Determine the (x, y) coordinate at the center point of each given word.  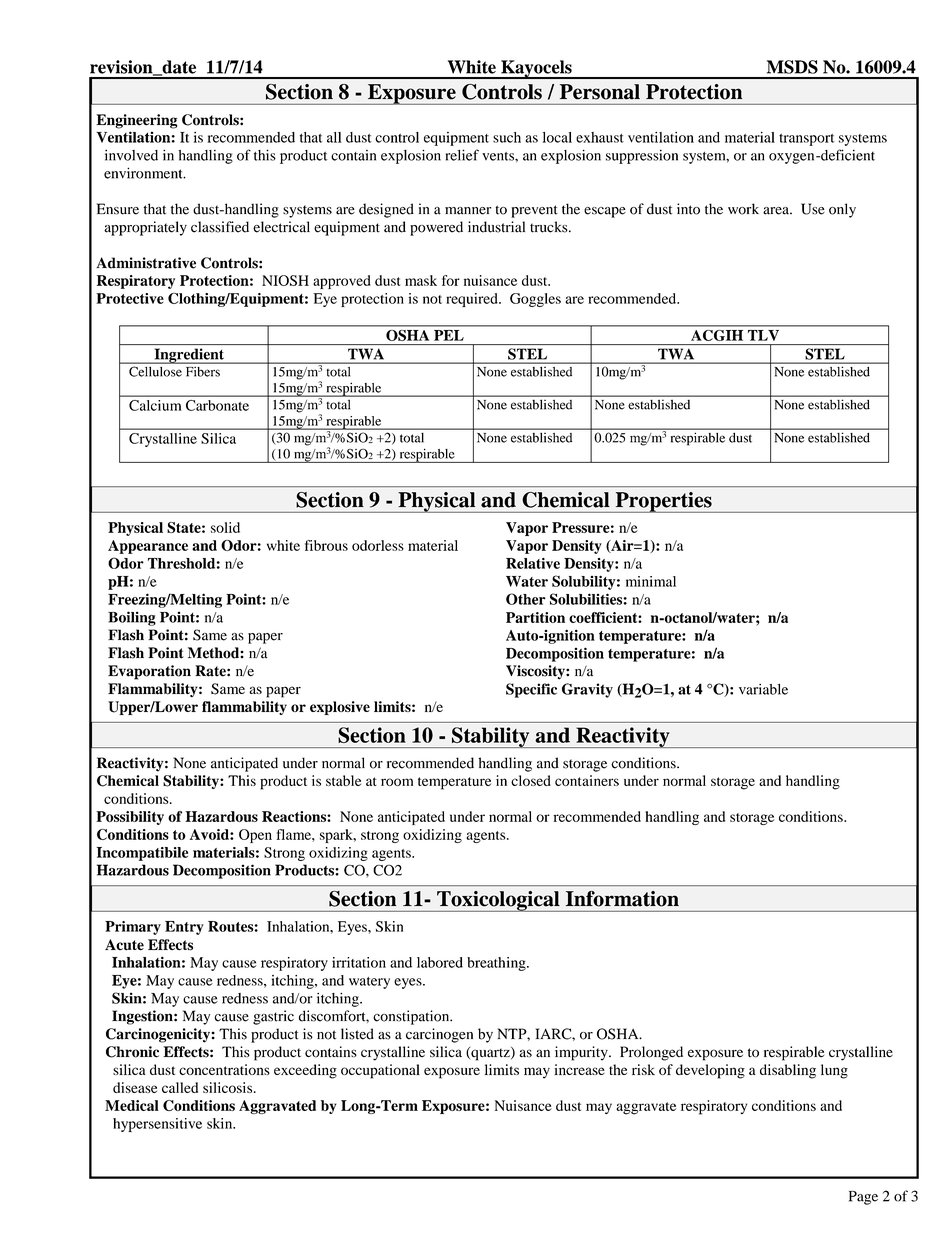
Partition (535, 617)
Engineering (136, 121)
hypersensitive (157, 1125)
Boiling (132, 618)
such (507, 137)
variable (763, 689)
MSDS (792, 67)
